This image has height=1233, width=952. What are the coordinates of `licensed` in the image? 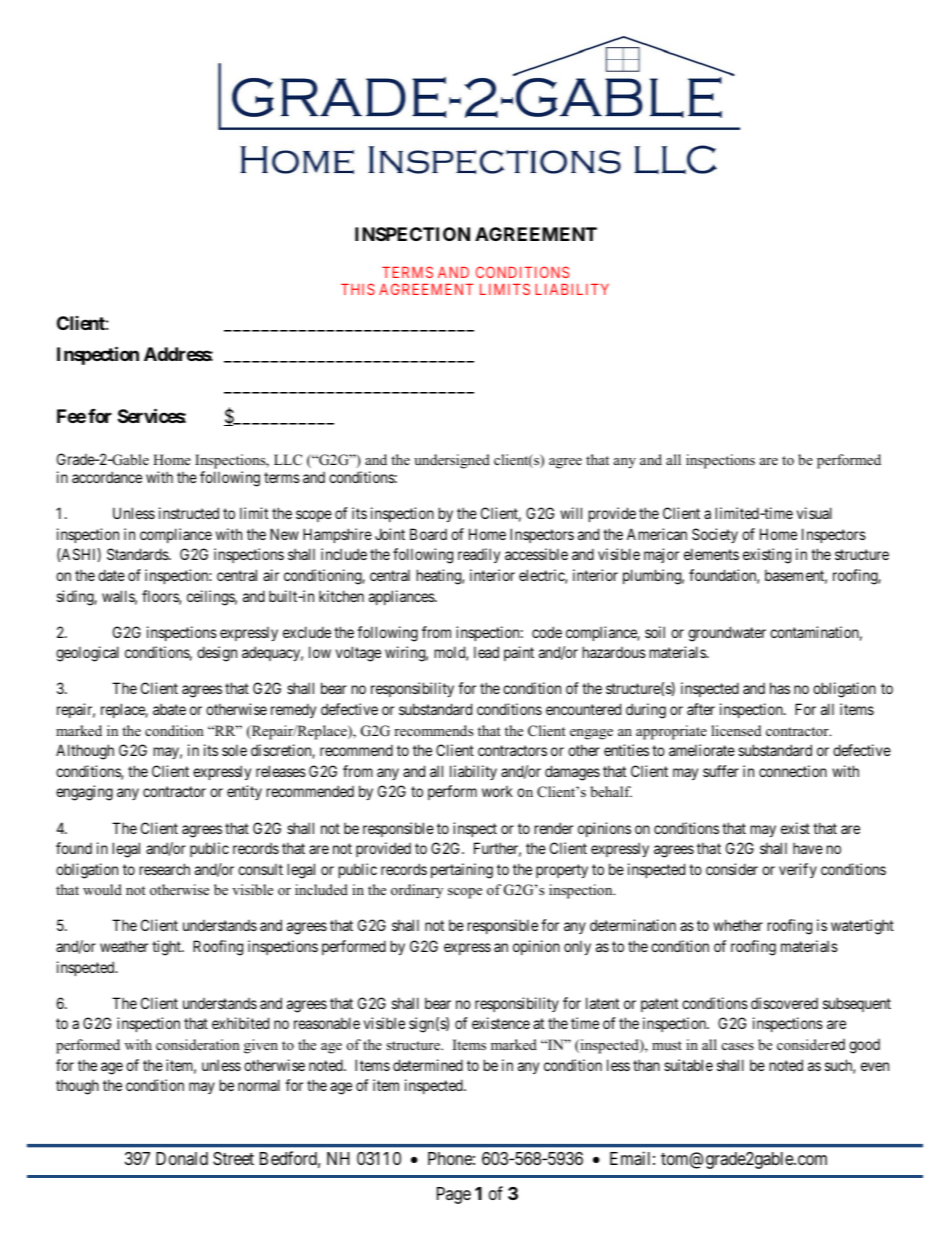 It's located at (736, 730).
